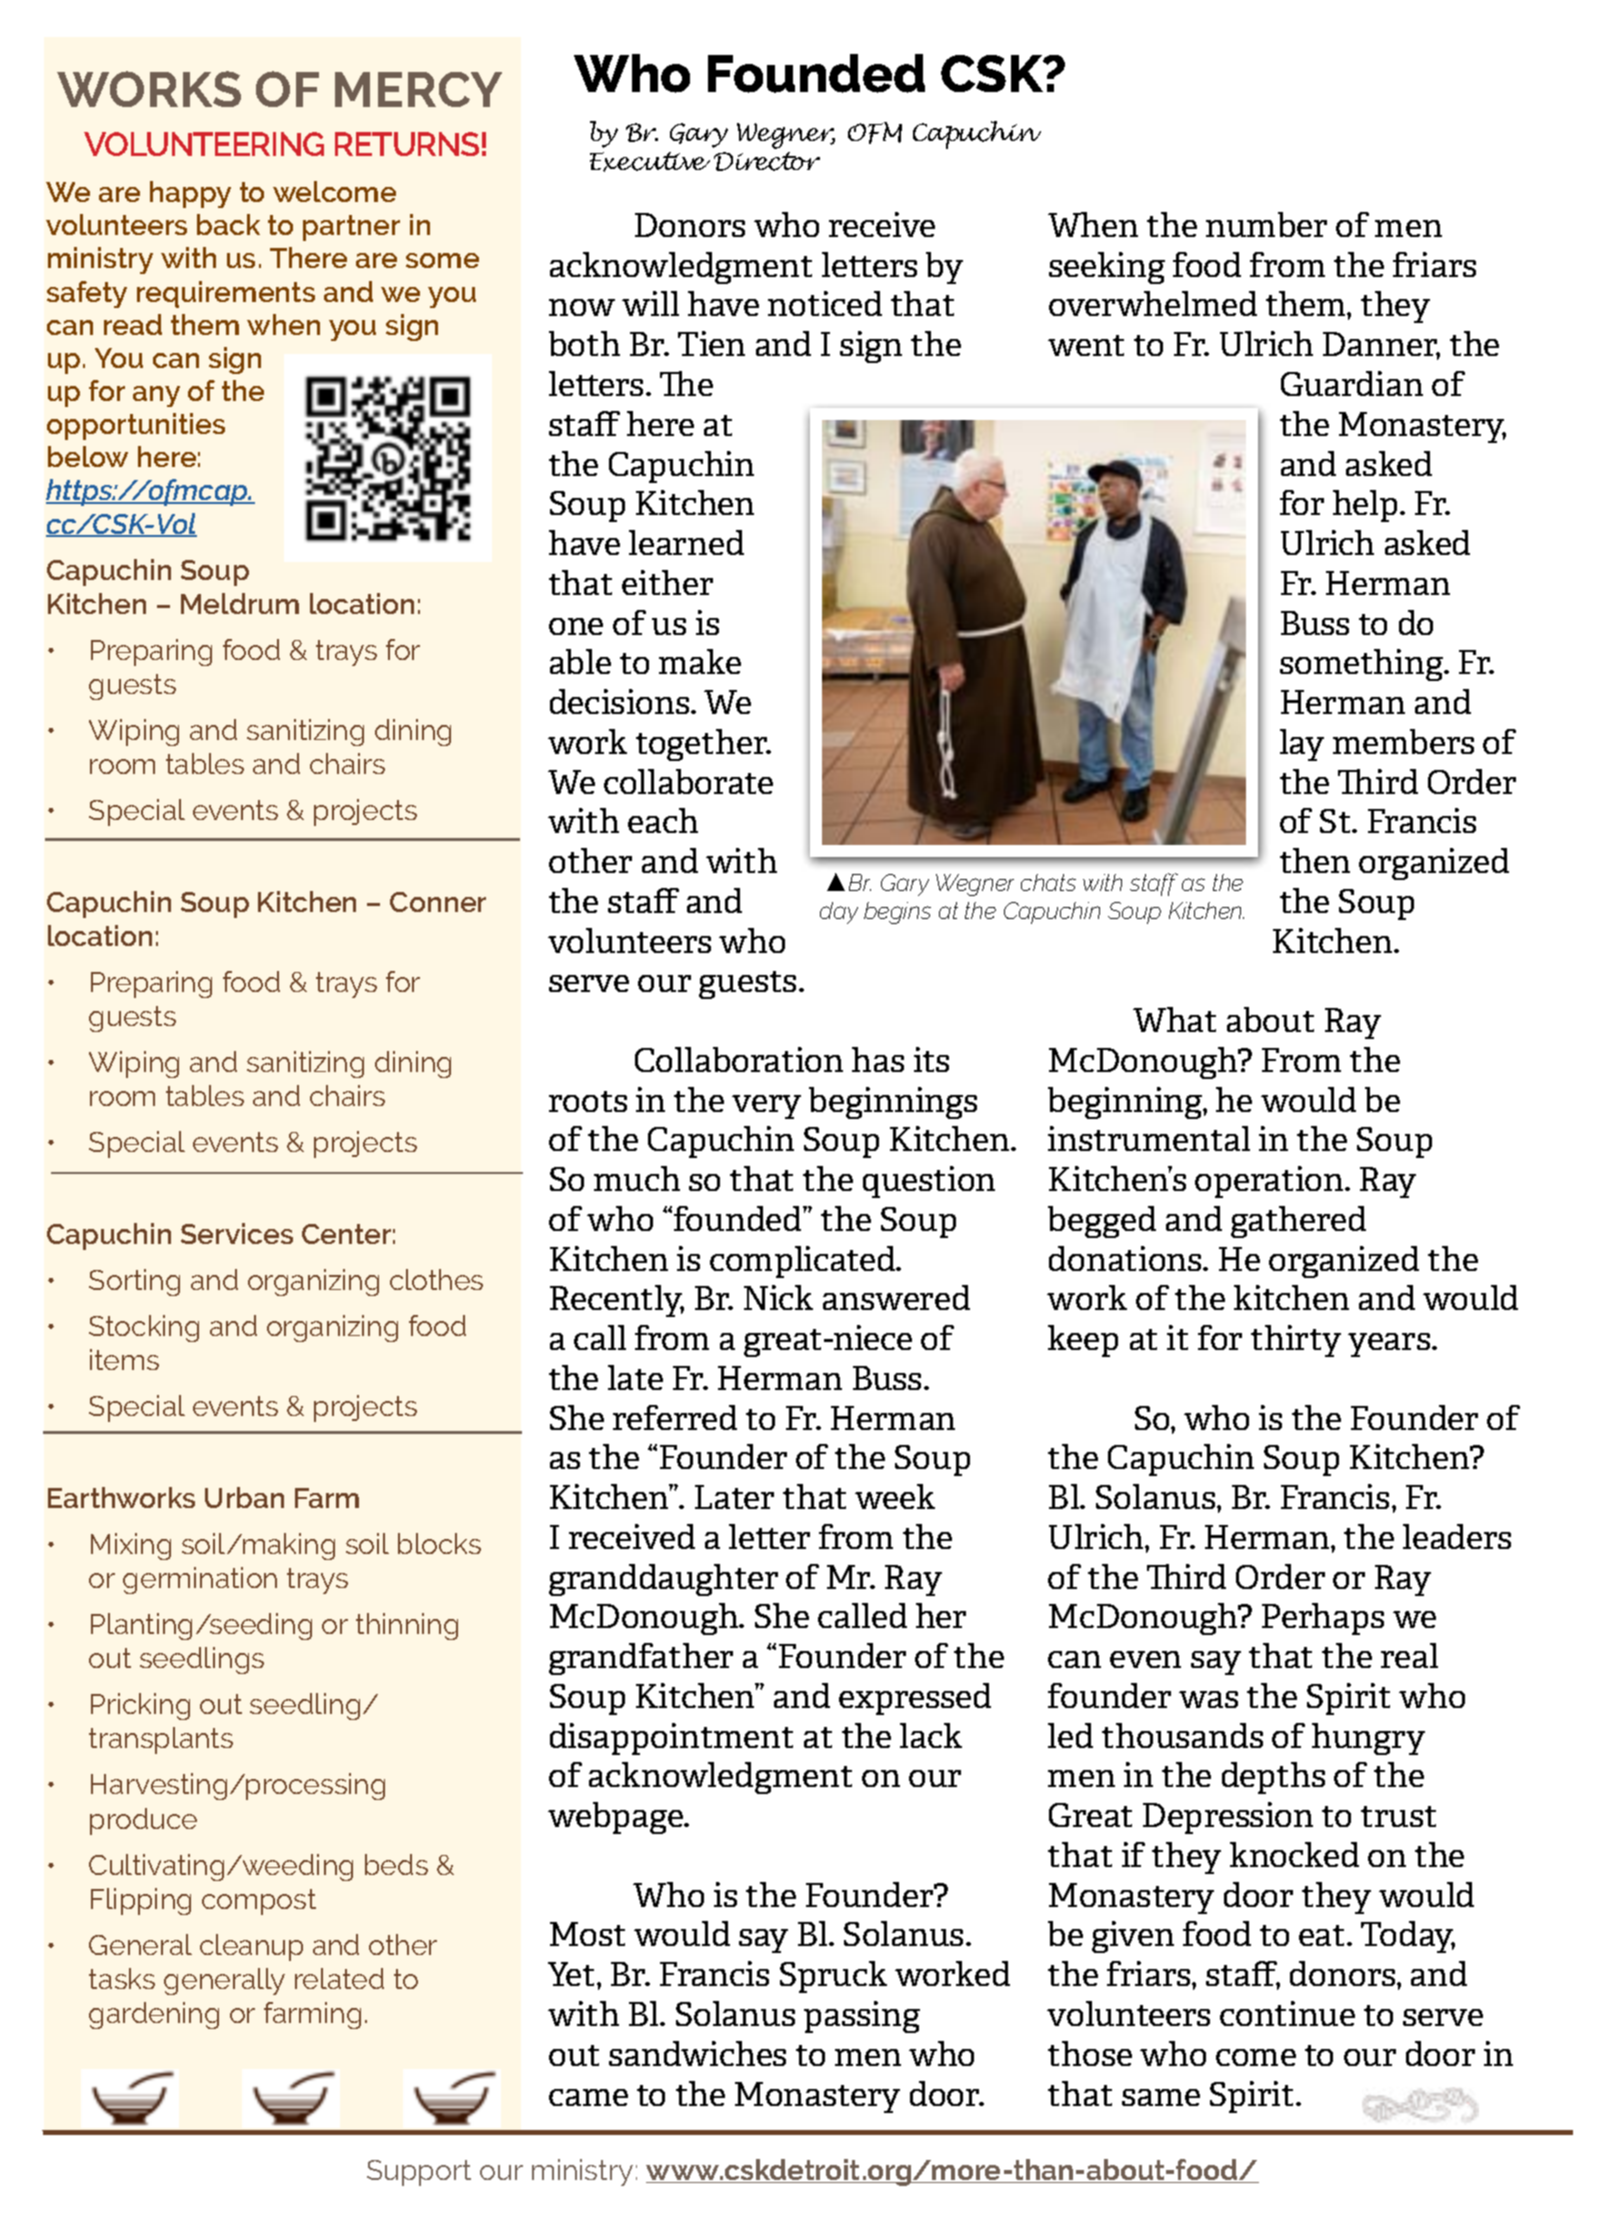 The height and width of the document is (2215, 1618). Describe the element at coordinates (1302, 745) in the document. I see `lay` at that location.
